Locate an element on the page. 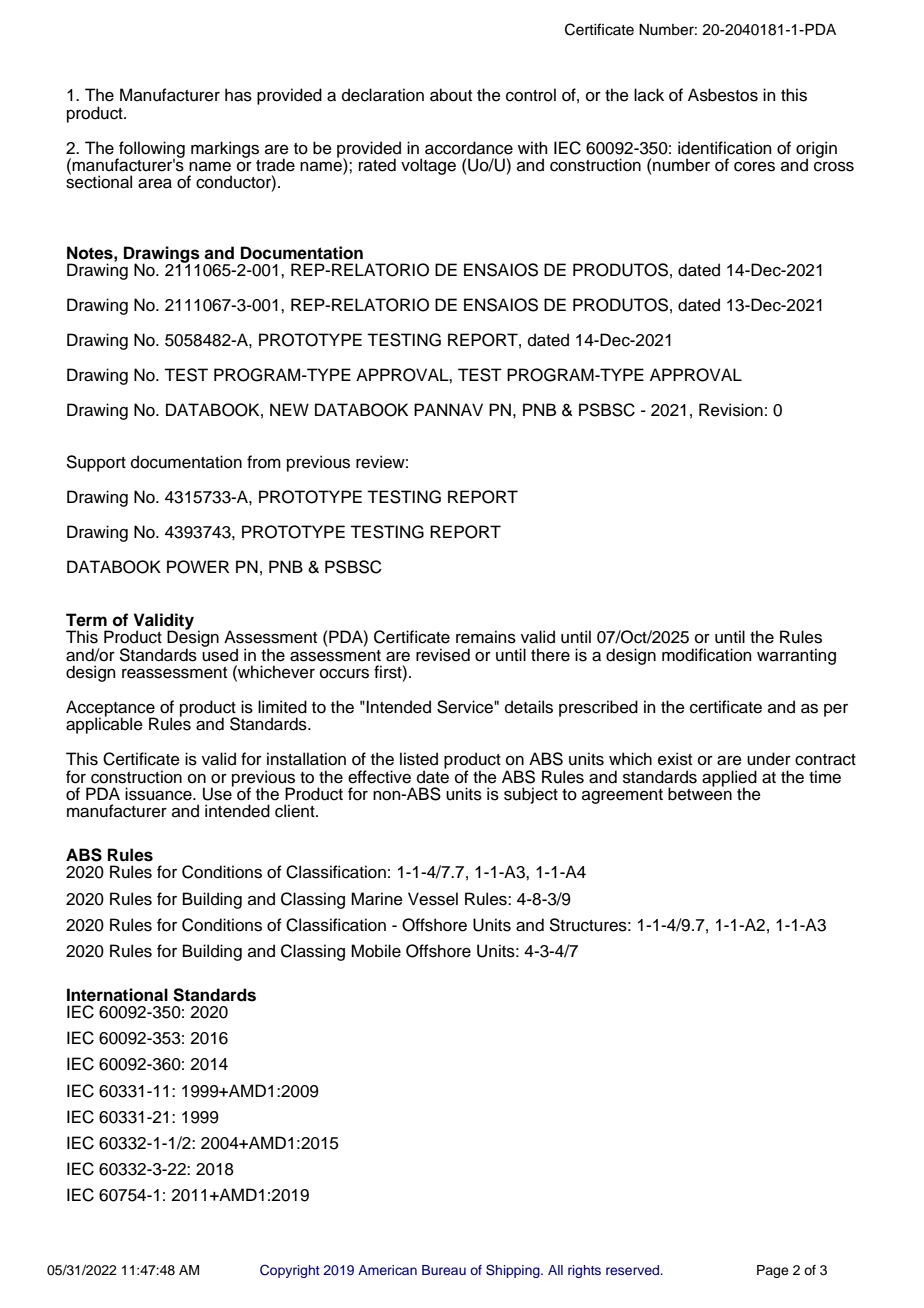 The height and width of the document is (1308, 924). modification is located at coordinates (706, 655).
